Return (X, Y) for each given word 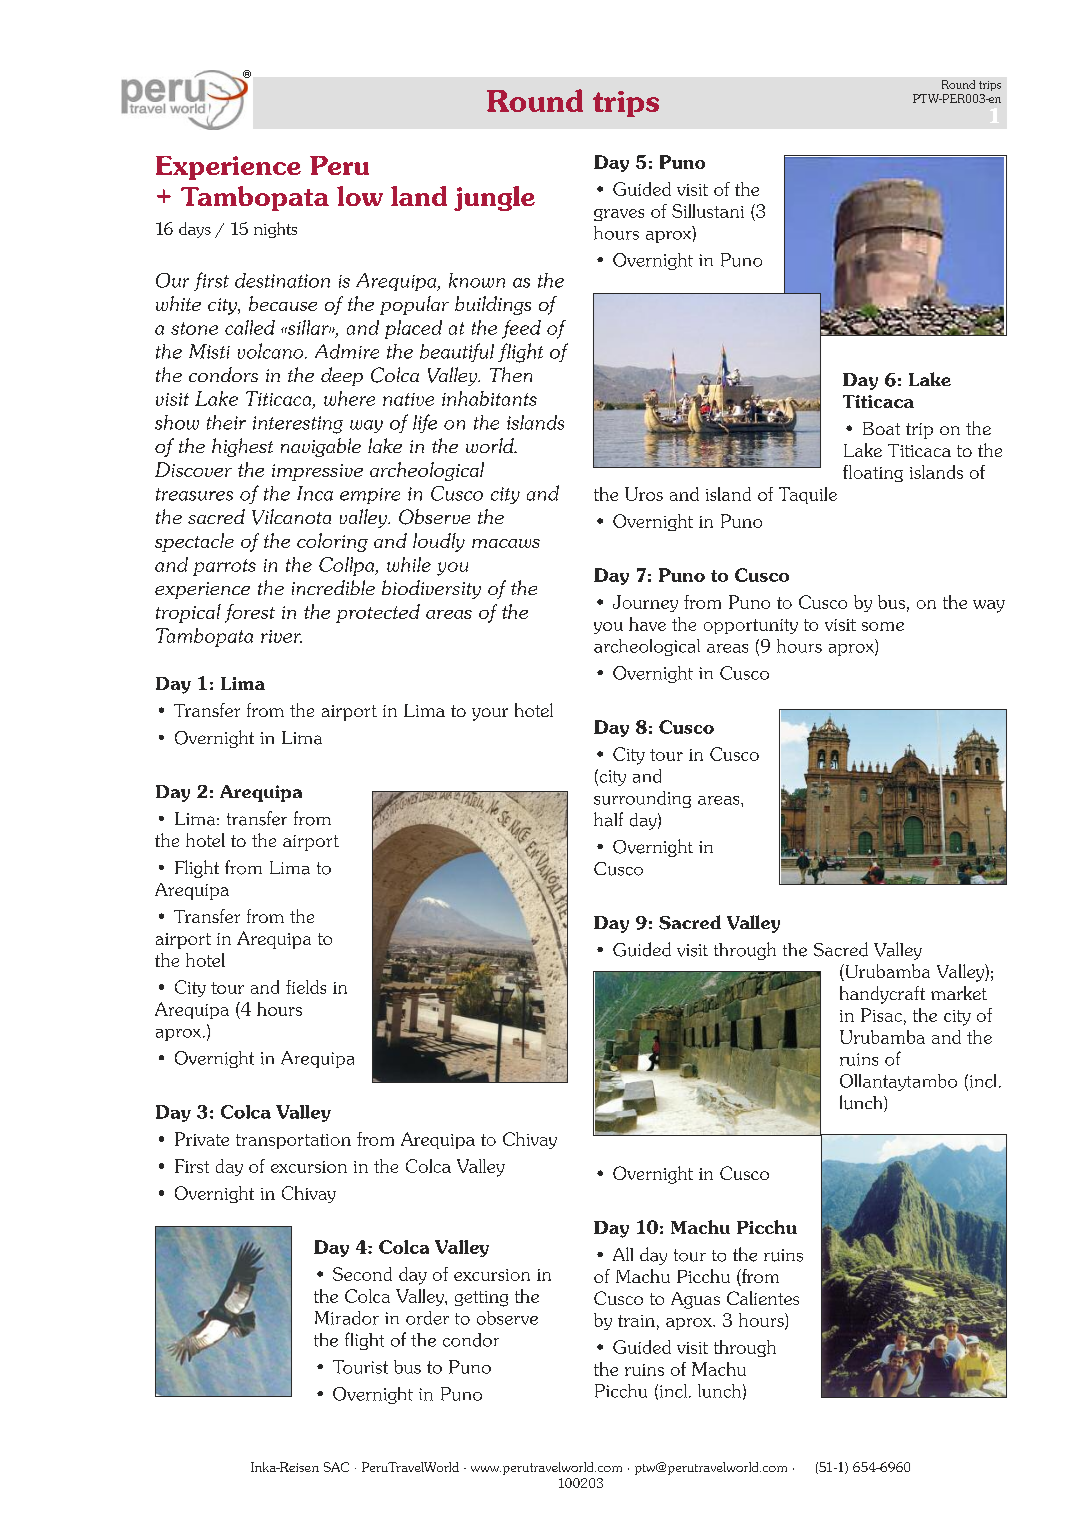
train (636, 1321)
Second (362, 1274)
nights (275, 230)
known (477, 280)
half (608, 819)
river (281, 636)
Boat (881, 428)
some (883, 626)
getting (481, 1299)
